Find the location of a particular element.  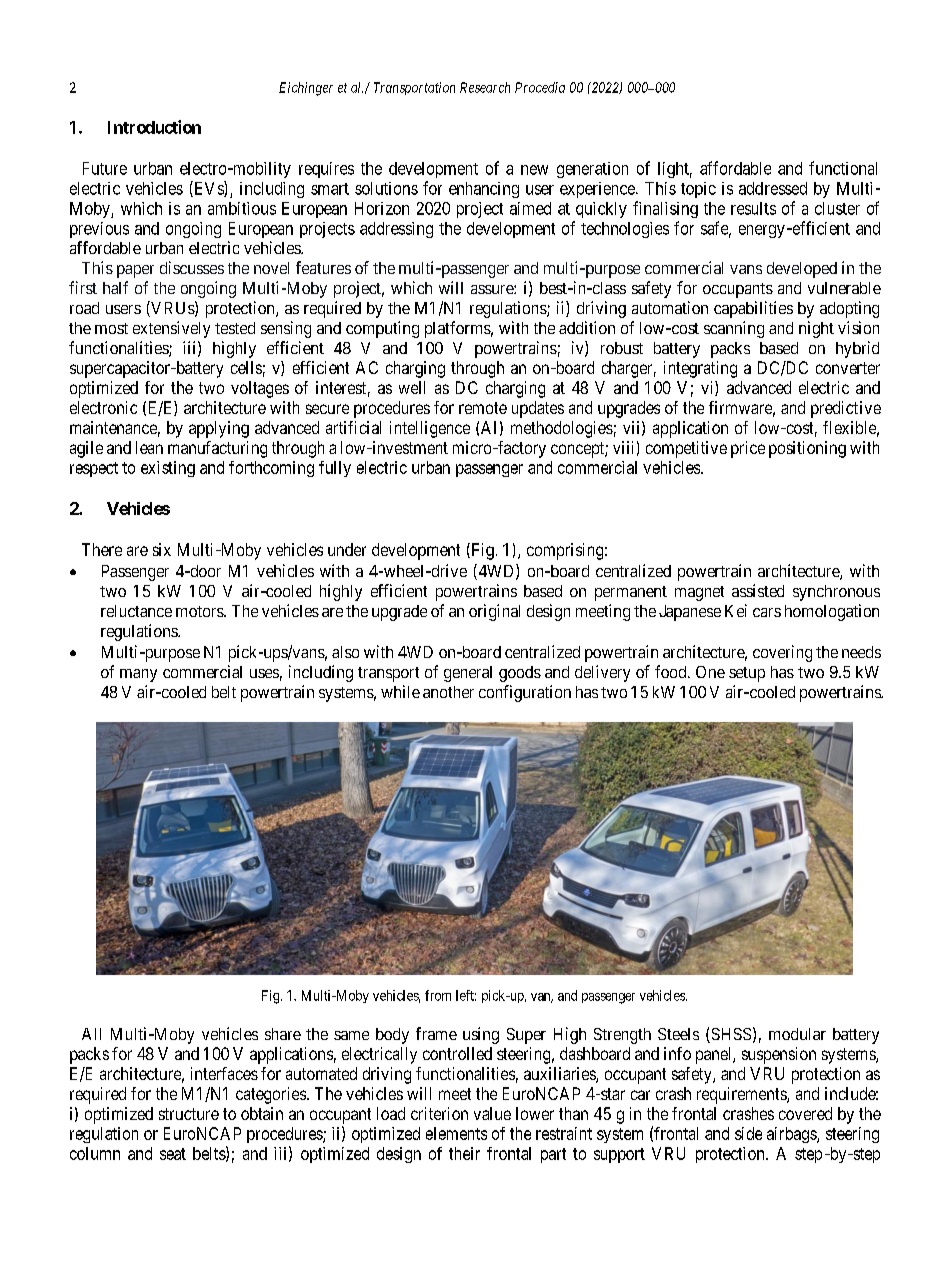

addressed is located at coordinates (773, 188).
